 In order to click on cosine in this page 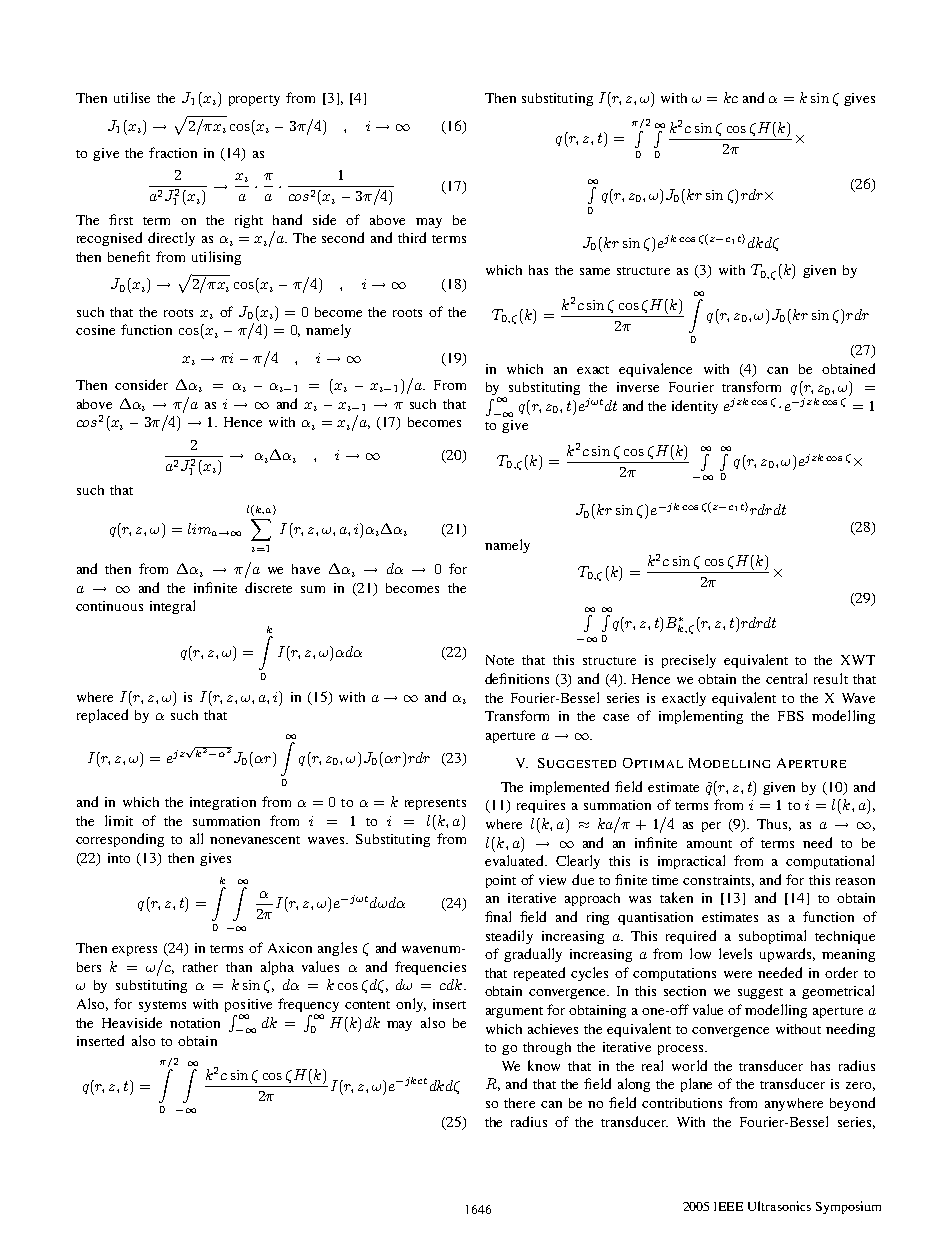, I will do `click(95, 330)`.
